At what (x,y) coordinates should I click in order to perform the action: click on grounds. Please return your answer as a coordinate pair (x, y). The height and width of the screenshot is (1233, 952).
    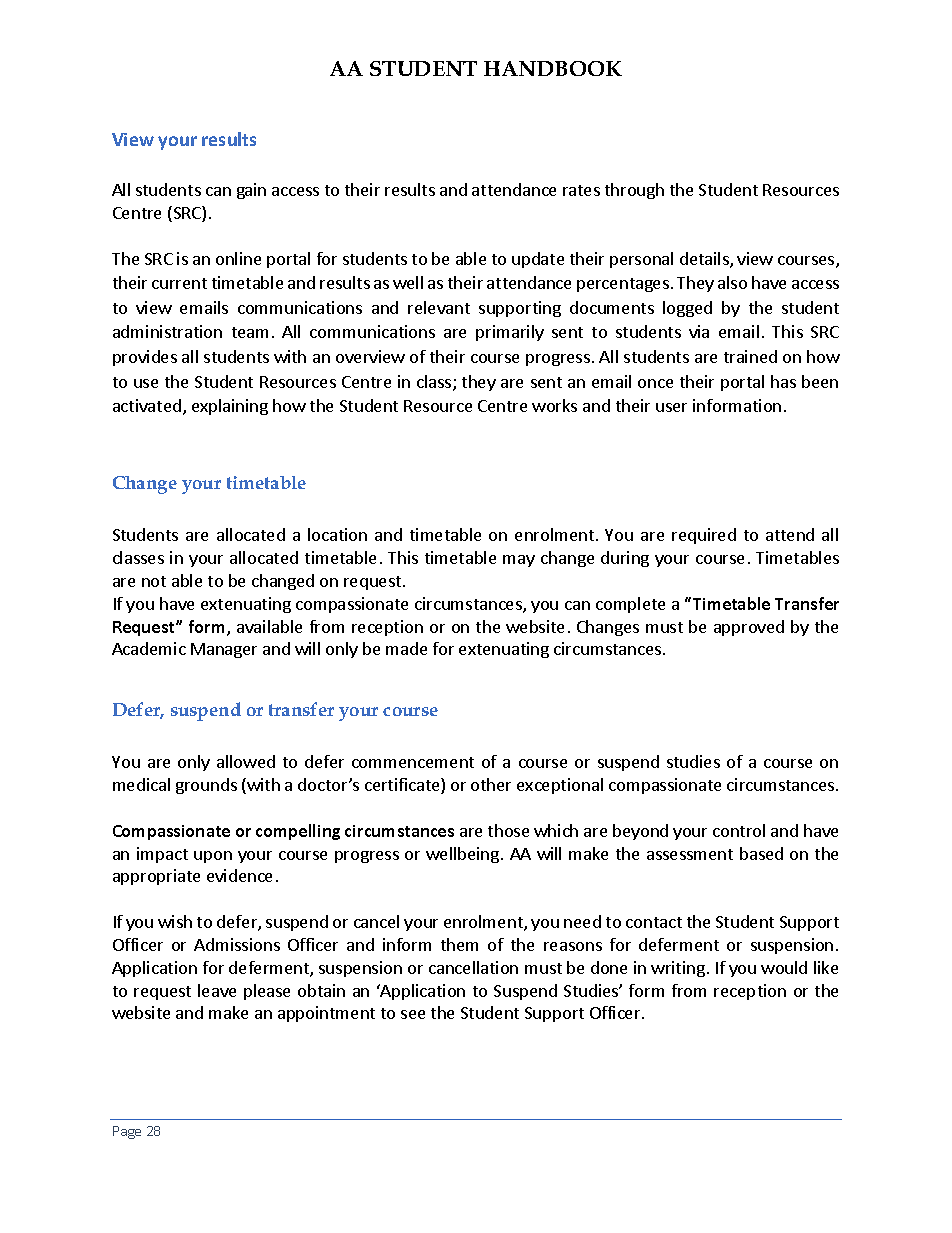
    Looking at the image, I should click on (206, 786).
